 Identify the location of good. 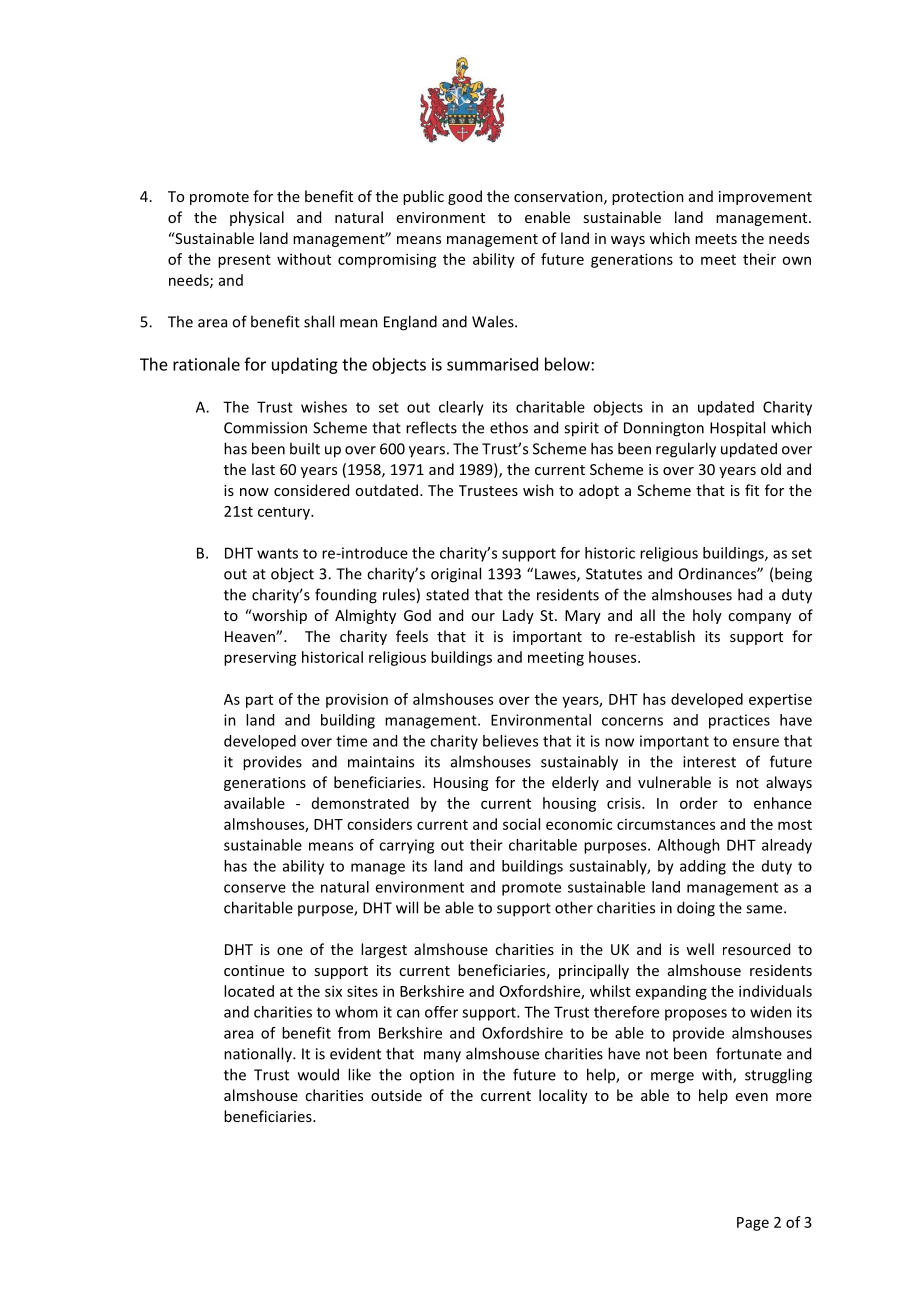
(465, 197).
